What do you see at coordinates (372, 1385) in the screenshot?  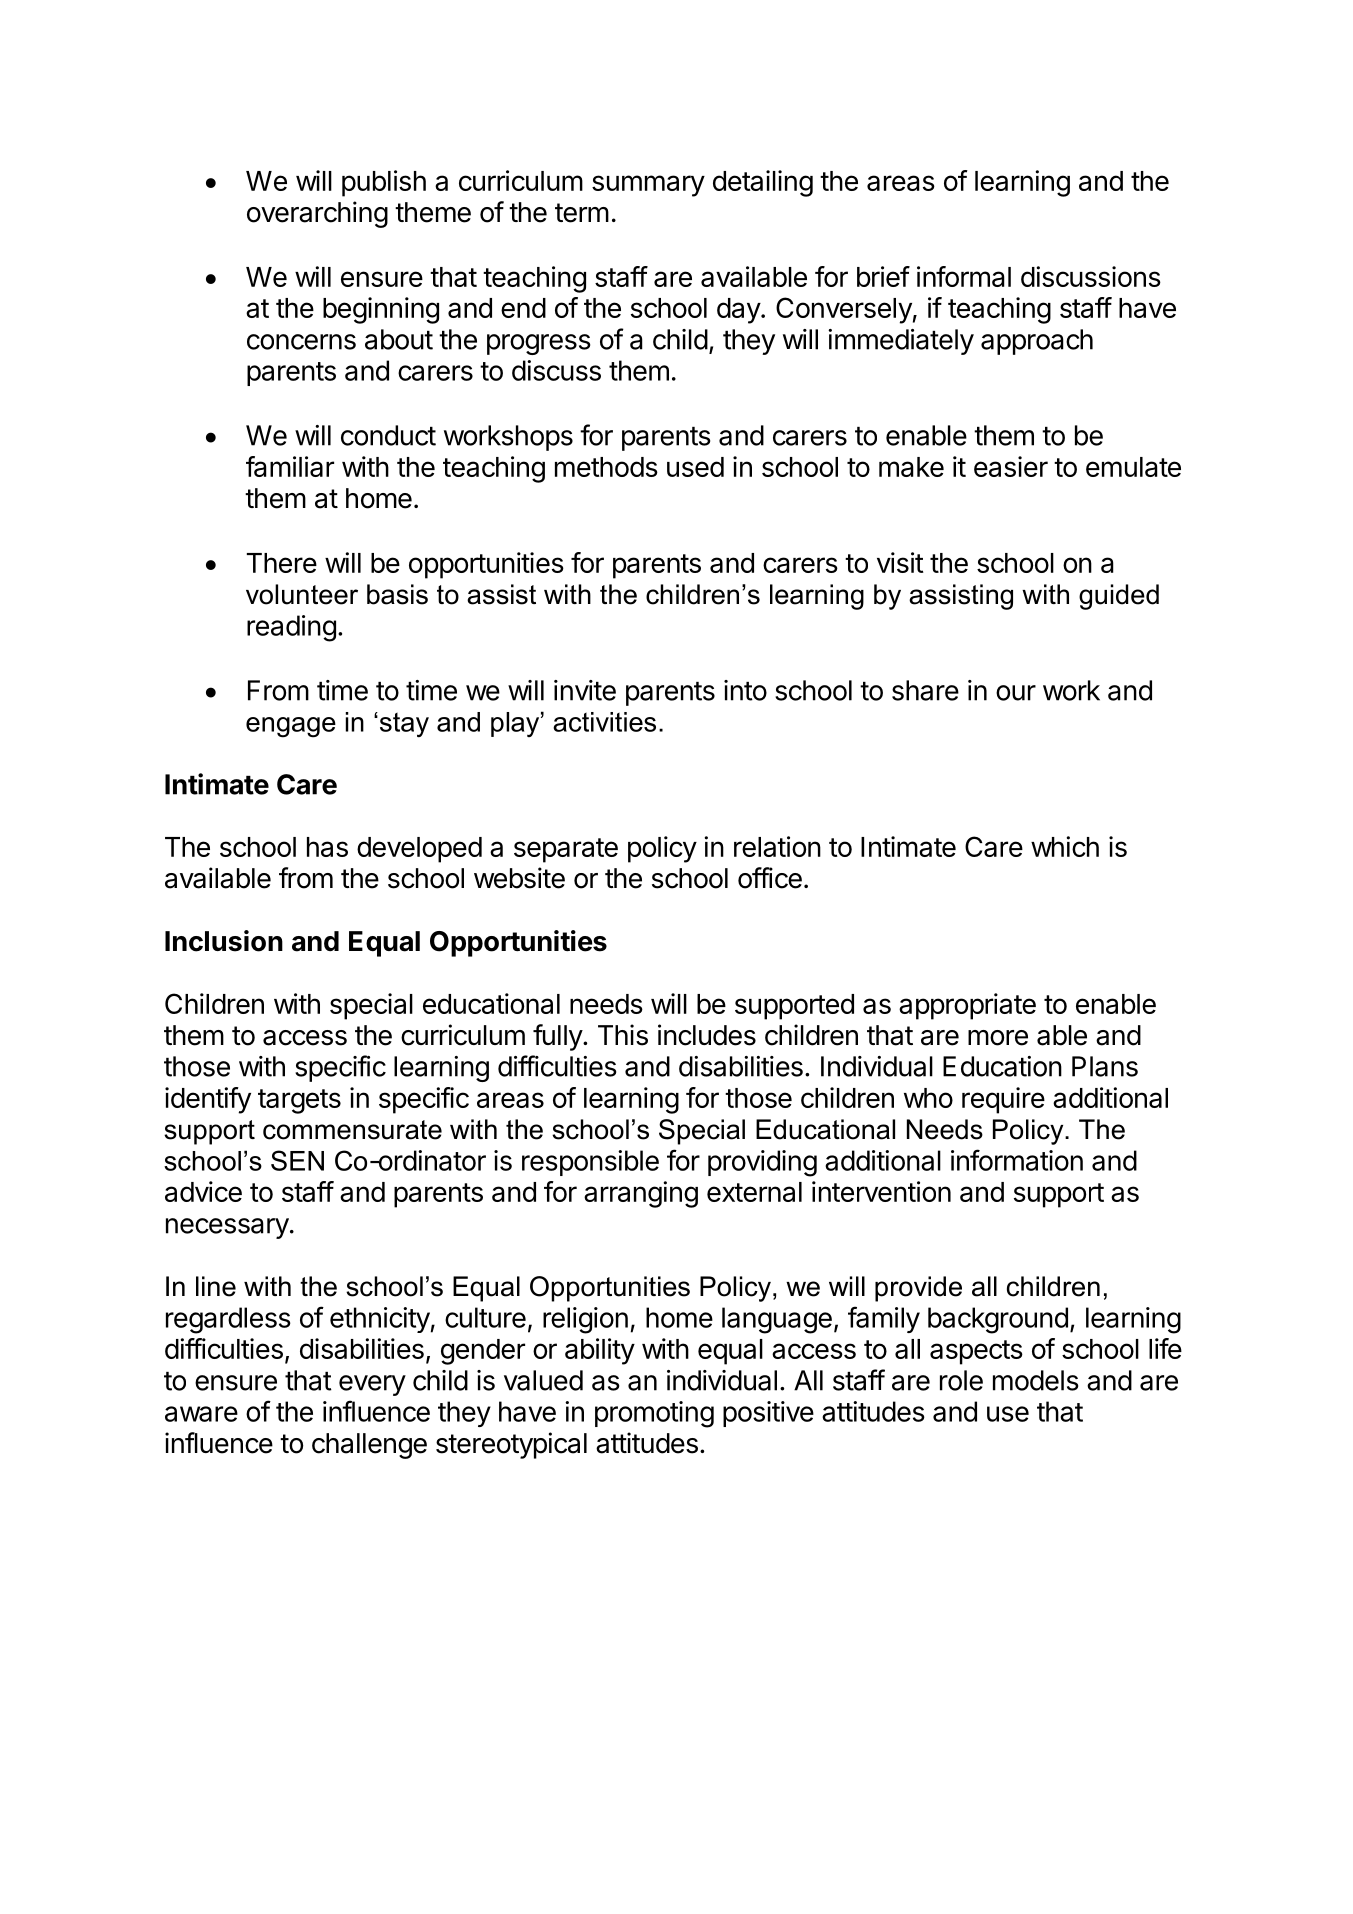 I see `every` at bounding box center [372, 1385].
